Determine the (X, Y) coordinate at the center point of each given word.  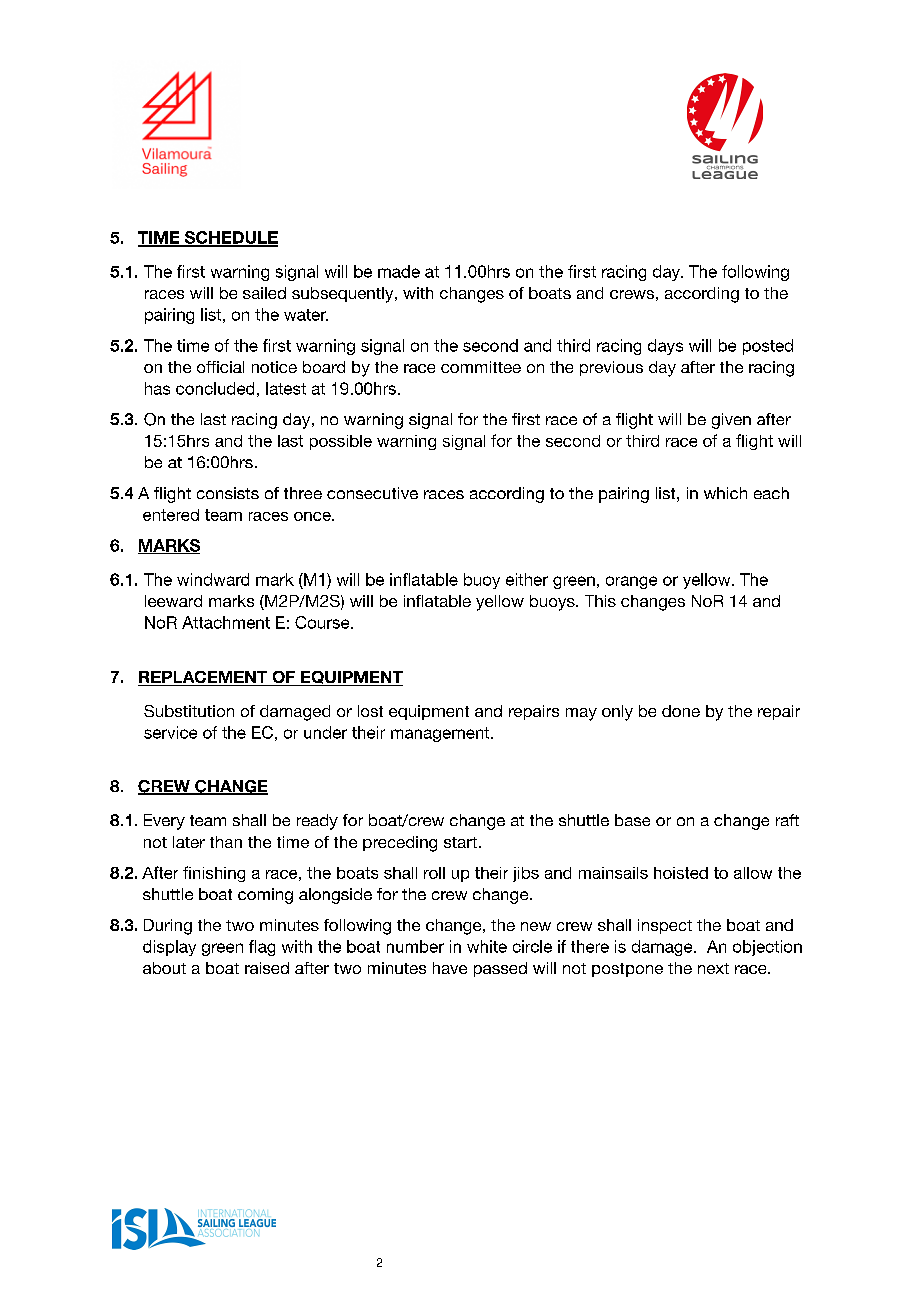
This (600, 601)
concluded (215, 388)
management (441, 734)
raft (787, 820)
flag (262, 948)
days (665, 347)
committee (481, 367)
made (399, 271)
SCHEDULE (230, 238)
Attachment (226, 622)
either (527, 579)
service (170, 732)
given (731, 421)
